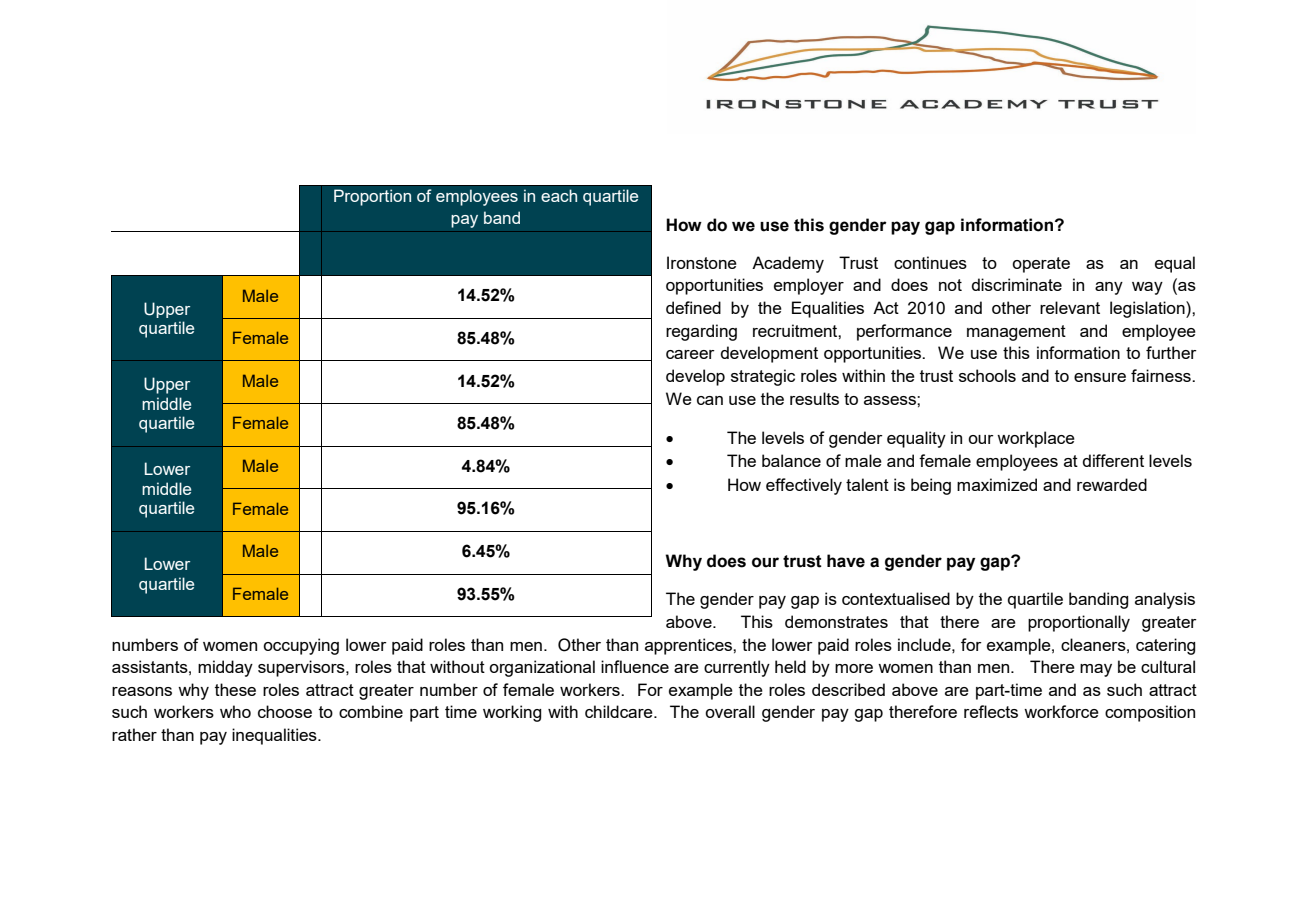 The width and height of the screenshot is (1308, 924). I want to click on regarding, so click(701, 332).
